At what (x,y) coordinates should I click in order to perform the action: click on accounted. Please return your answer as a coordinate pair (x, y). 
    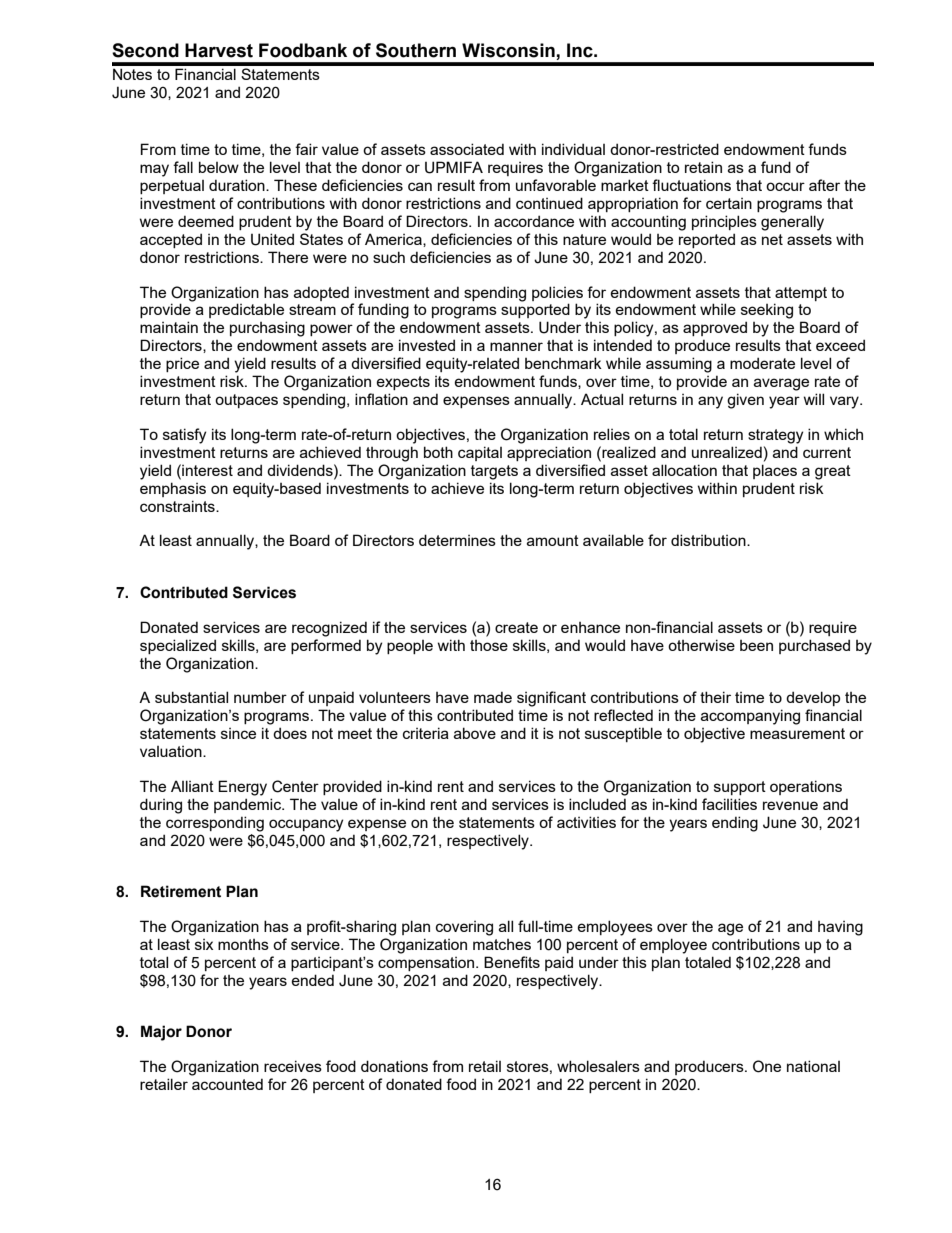
    Looking at the image, I should click on (227, 1084).
